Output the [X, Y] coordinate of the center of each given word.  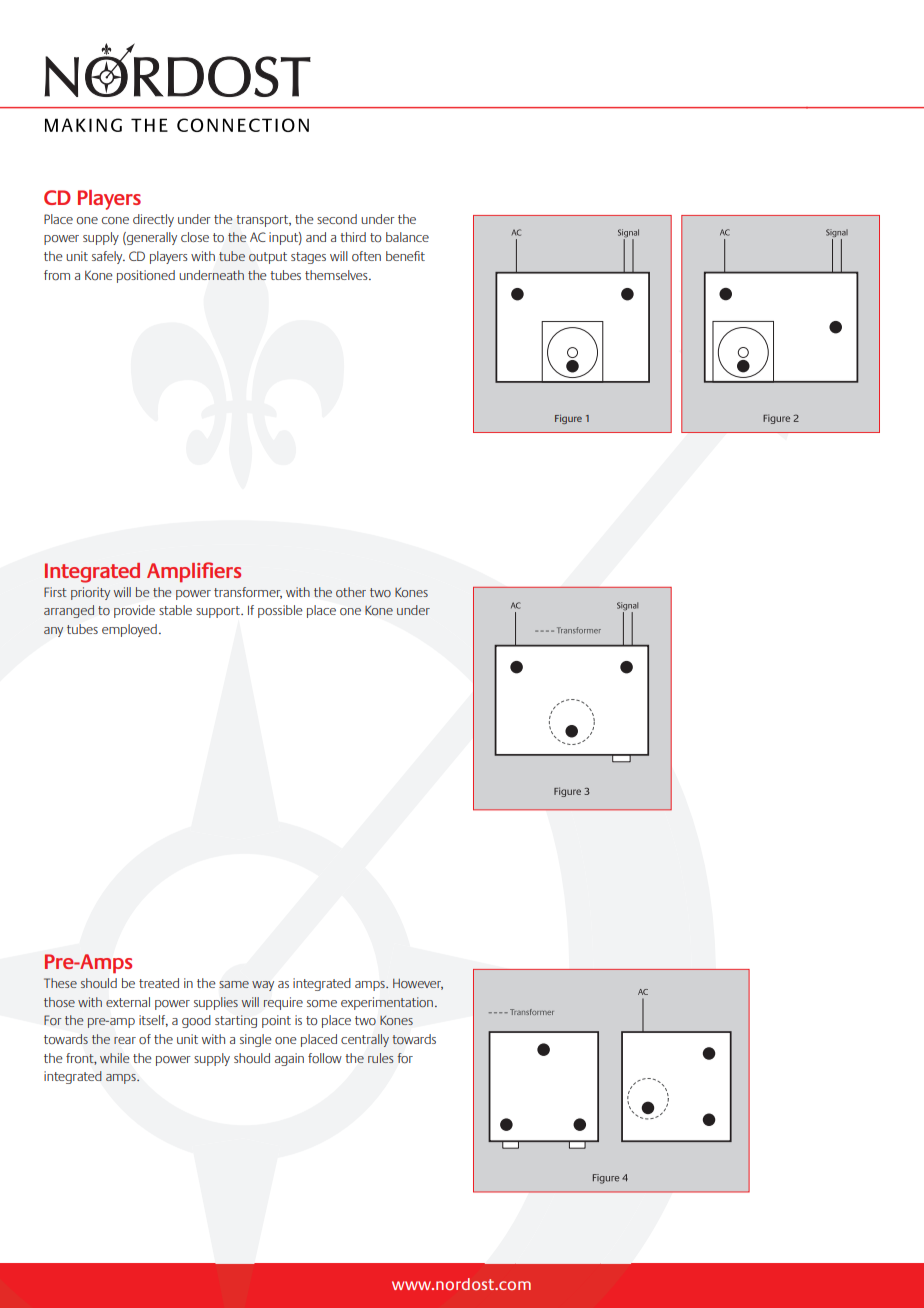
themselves [337, 275]
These [60, 983]
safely [108, 257]
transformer [248, 593]
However [418, 984]
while [114, 1058]
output [268, 258]
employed [129, 630]
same [234, 984]
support [219, 612]
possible [280, 611]
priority [90, 593]
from [57, 275]
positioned [146, 276]
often [366, 256]
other [351, 592]
